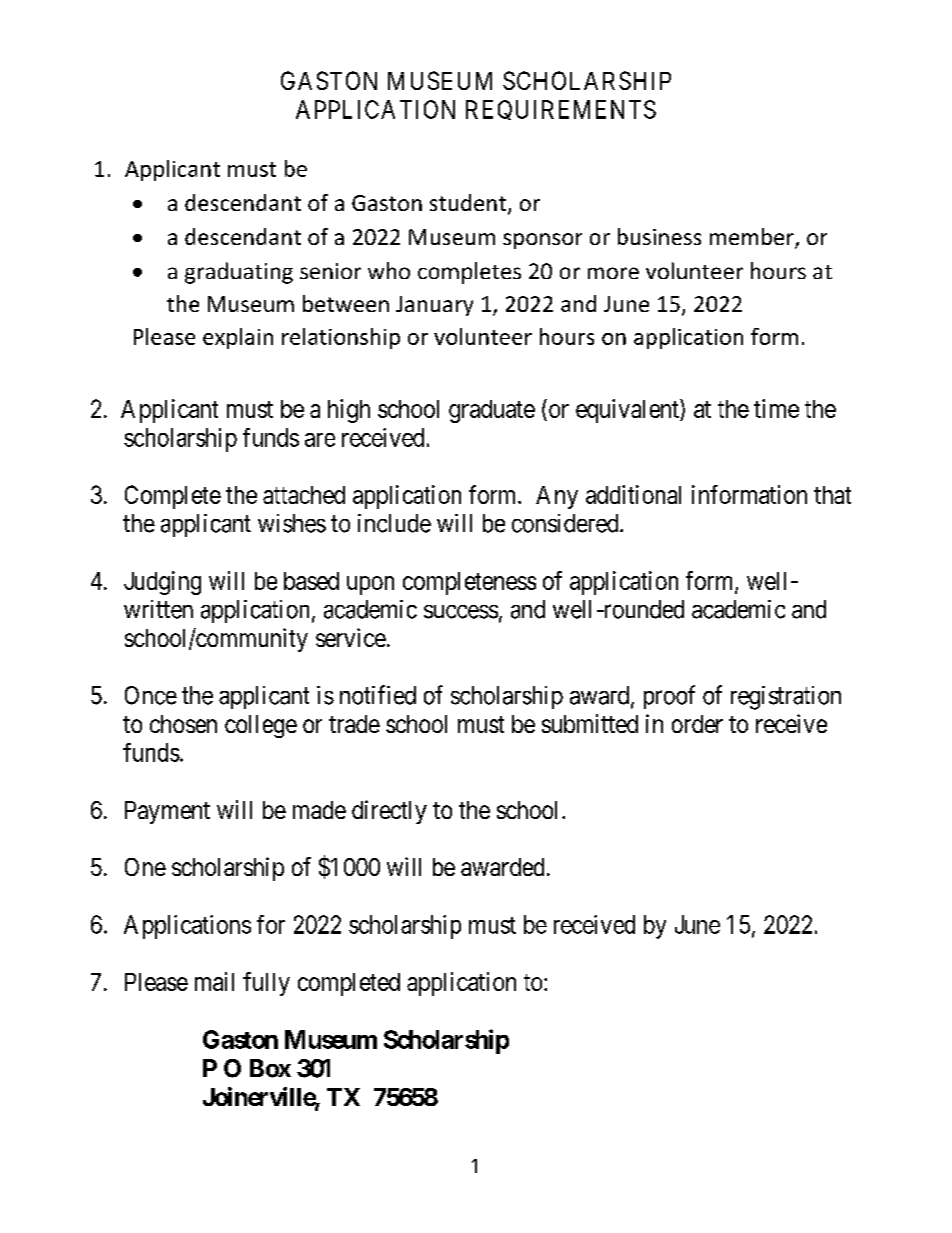  I want to click on graduate, so click(492, 411).
